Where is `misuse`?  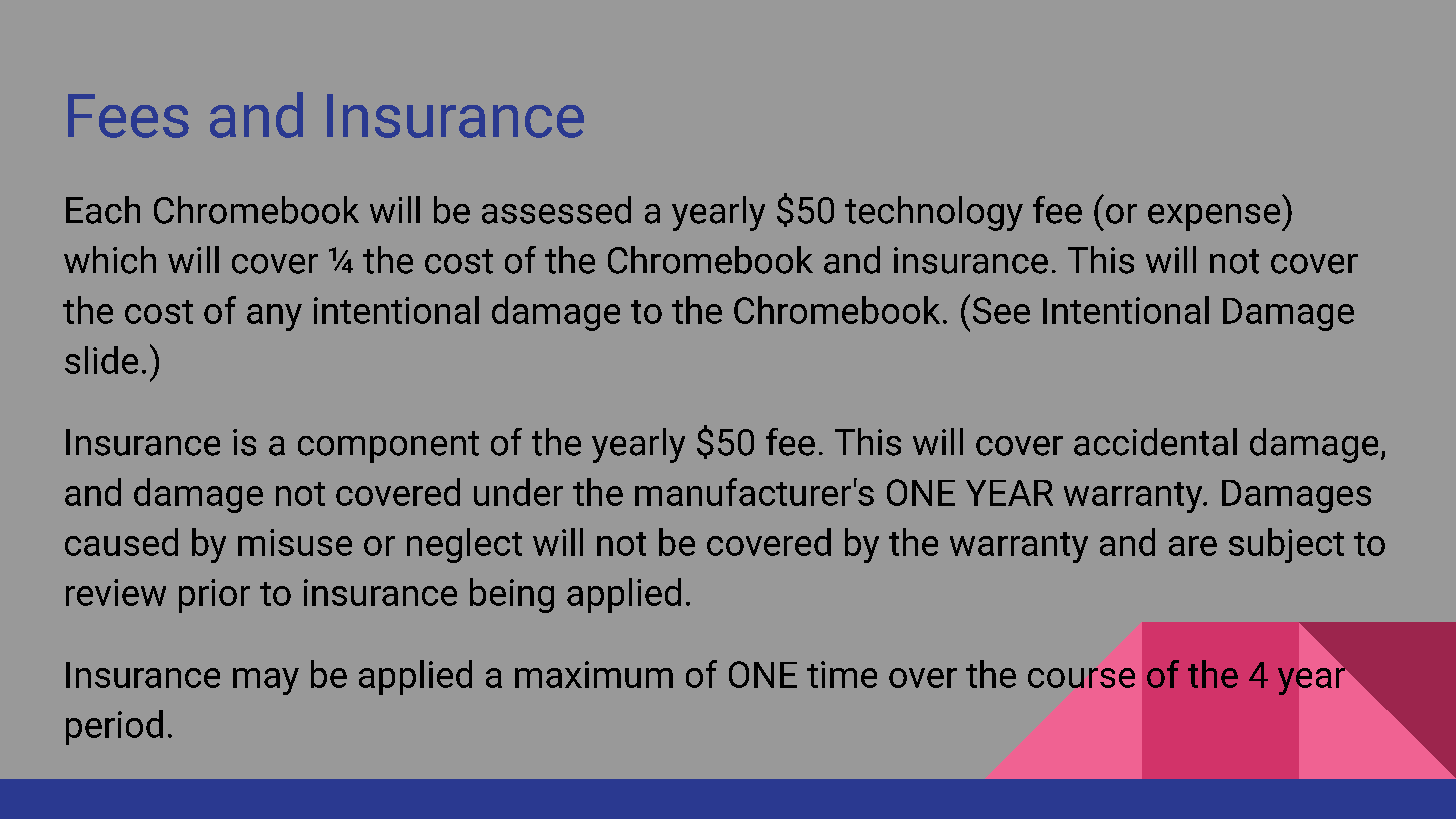
misuse is located at coordinates (295, 542).
